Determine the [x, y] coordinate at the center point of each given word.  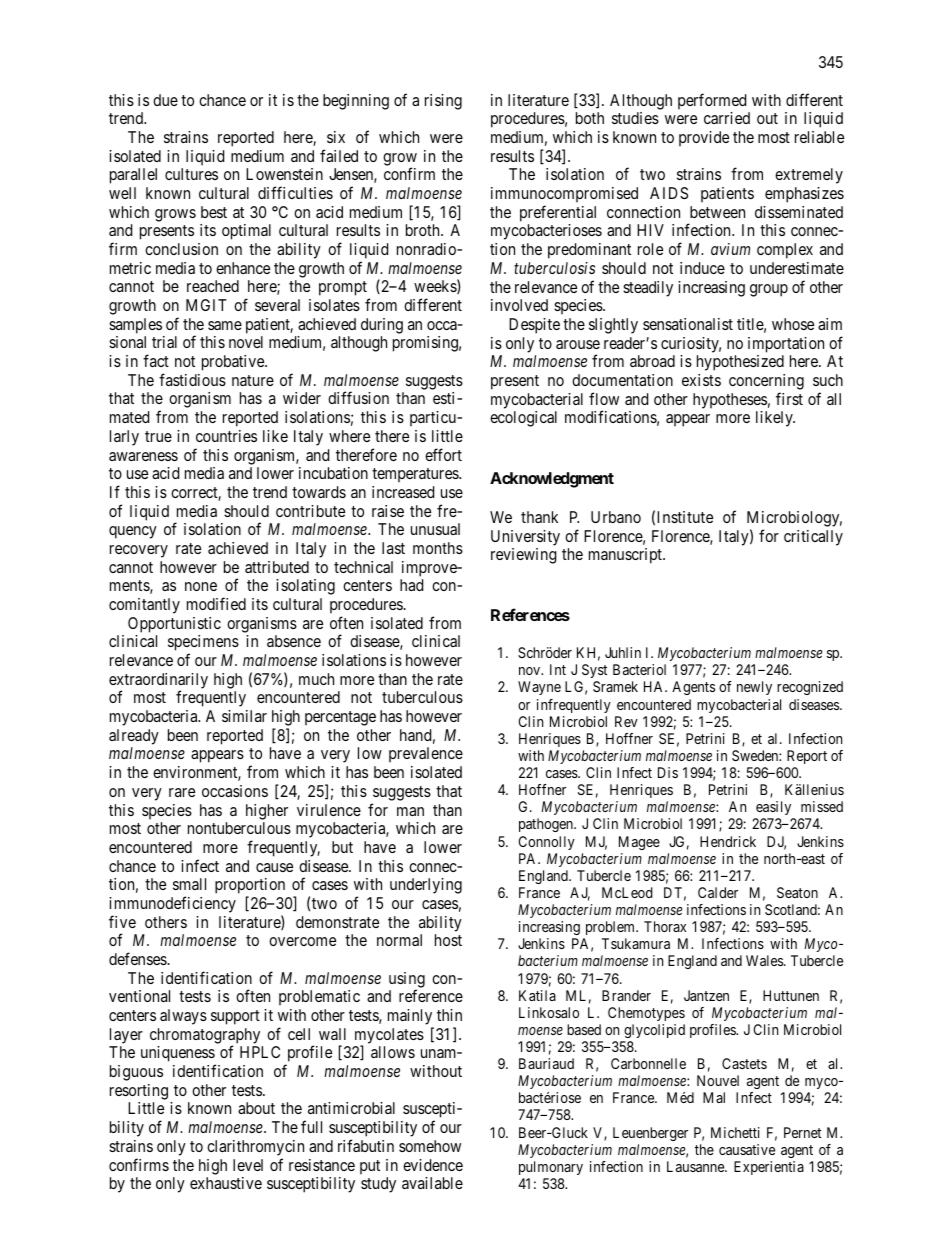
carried [727, 118]
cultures [191, 174]
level [248, 1165]
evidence [433, 1165]
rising [443, 102]
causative [747, 1149]
